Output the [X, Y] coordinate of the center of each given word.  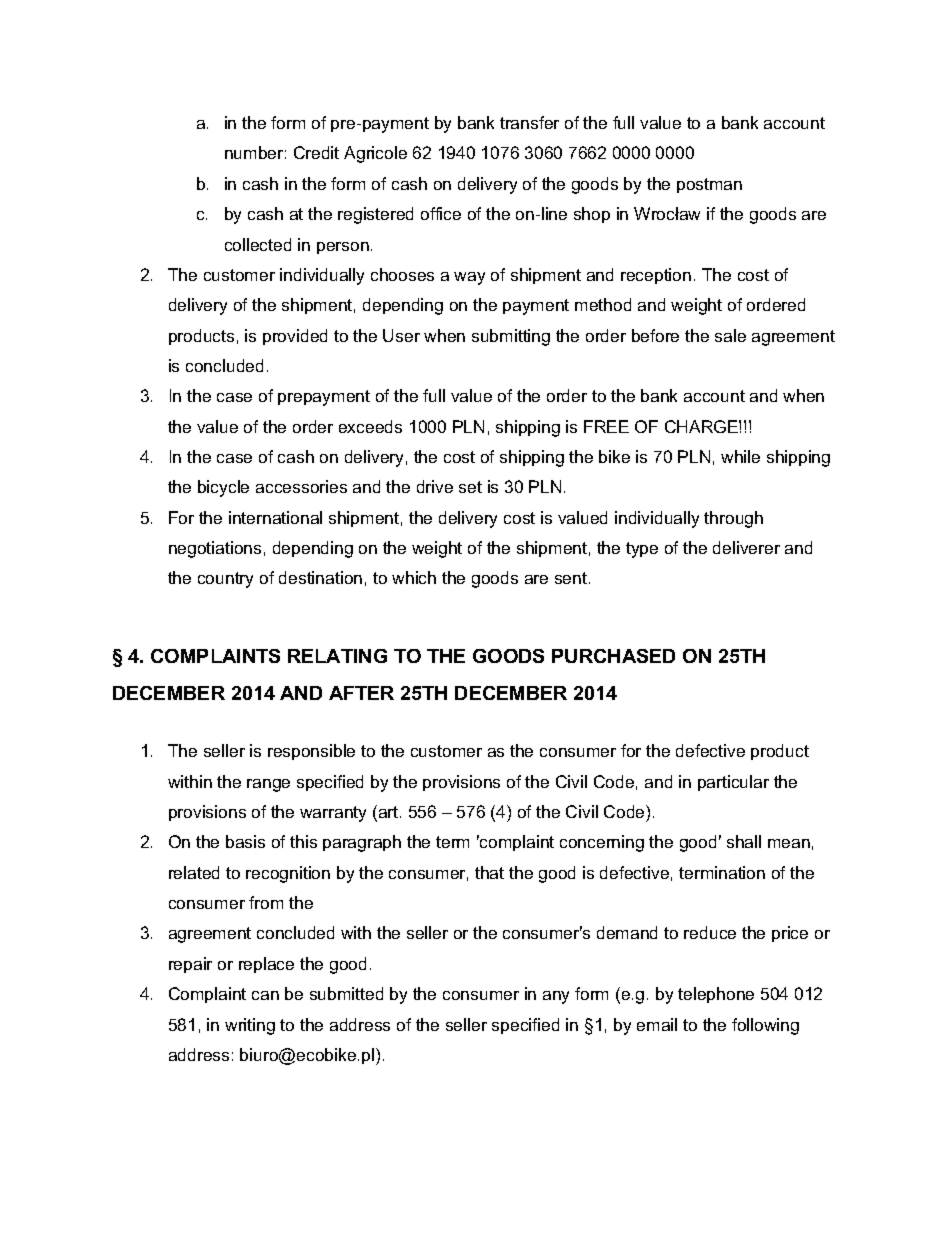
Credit [316, 152]
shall [744, 841]
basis [245, 841]
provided [295, 337]
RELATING [337, 656]
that [489, 872]
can [265, 995]
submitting [511, 337]
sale [730, 335]
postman [709, 185]
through [733, 519]
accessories [301, 486]
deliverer [746, 547]
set [470, 487]
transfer [529, 122]
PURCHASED [613, 656]
